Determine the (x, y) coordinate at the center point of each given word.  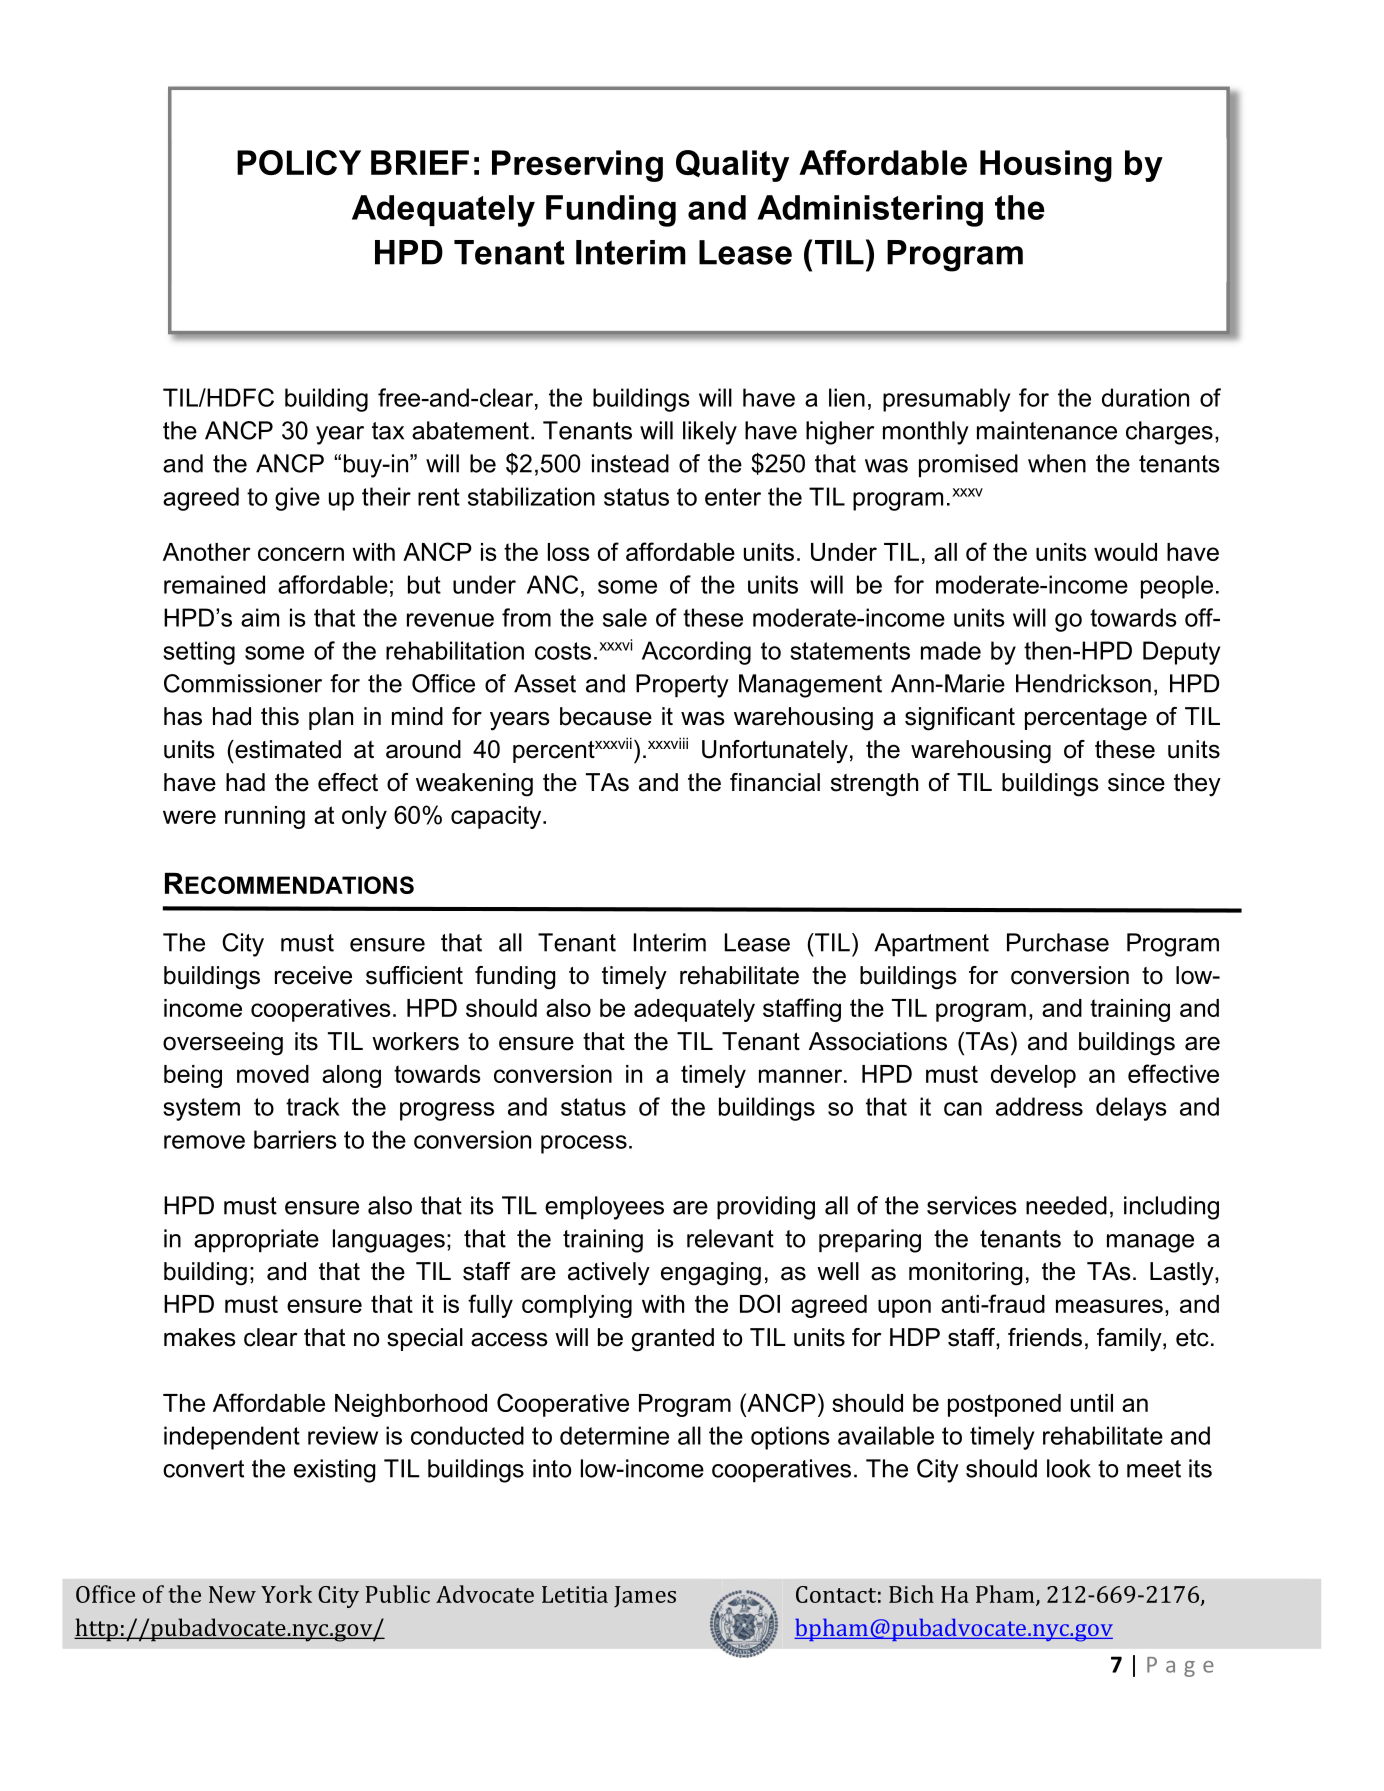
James (645, 1597)
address (1039, 1106)
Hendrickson (1083, 683)
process (584, 1144)
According (696, 653)
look (1069, 1468)
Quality (732, 166)
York (286, 1594)
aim (260, 617)
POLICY (299, 162)
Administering (870, 211)
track (313, 1106)
